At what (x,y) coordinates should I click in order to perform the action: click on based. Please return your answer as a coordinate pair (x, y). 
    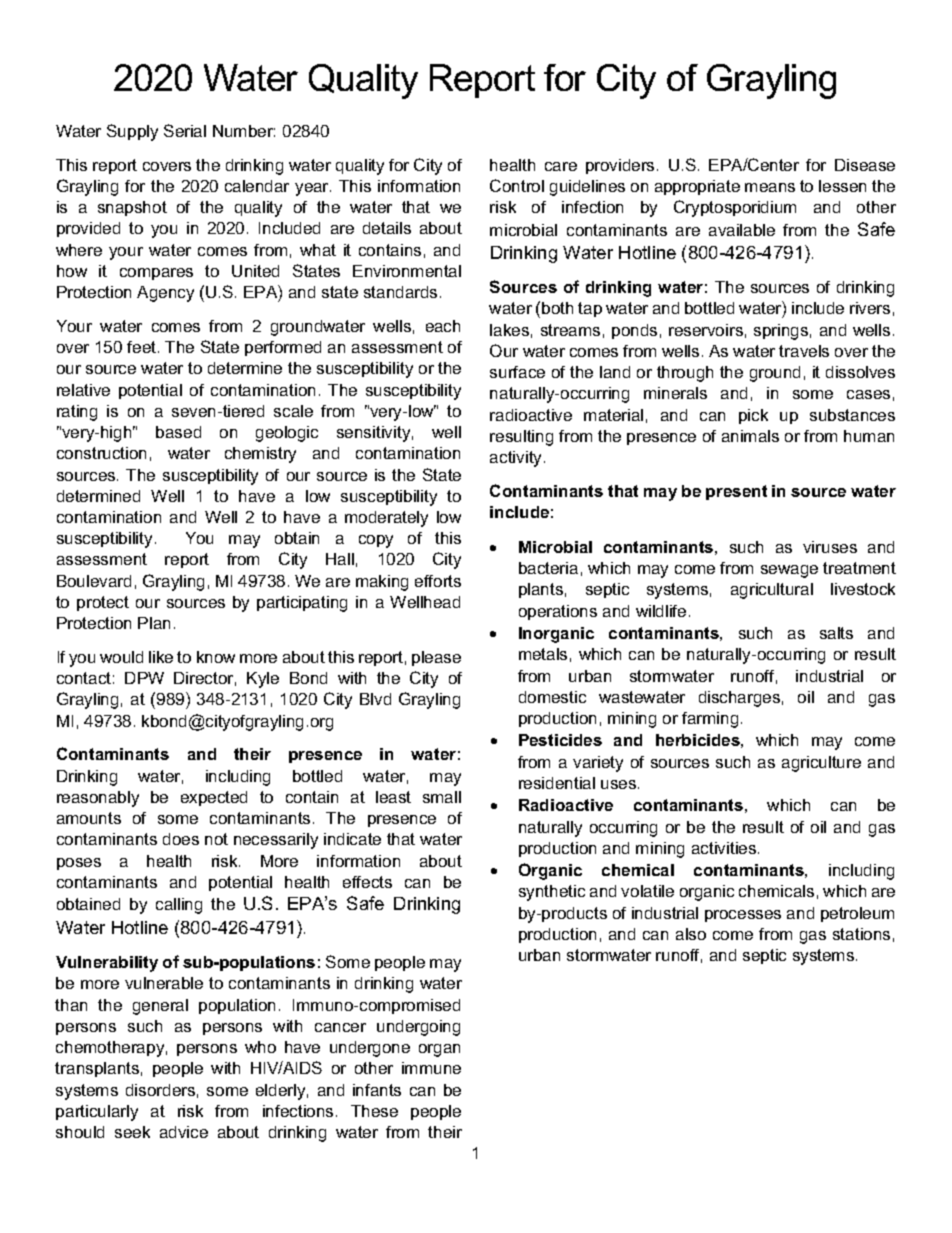
    Looking at the image, I should click on (178, 432).
